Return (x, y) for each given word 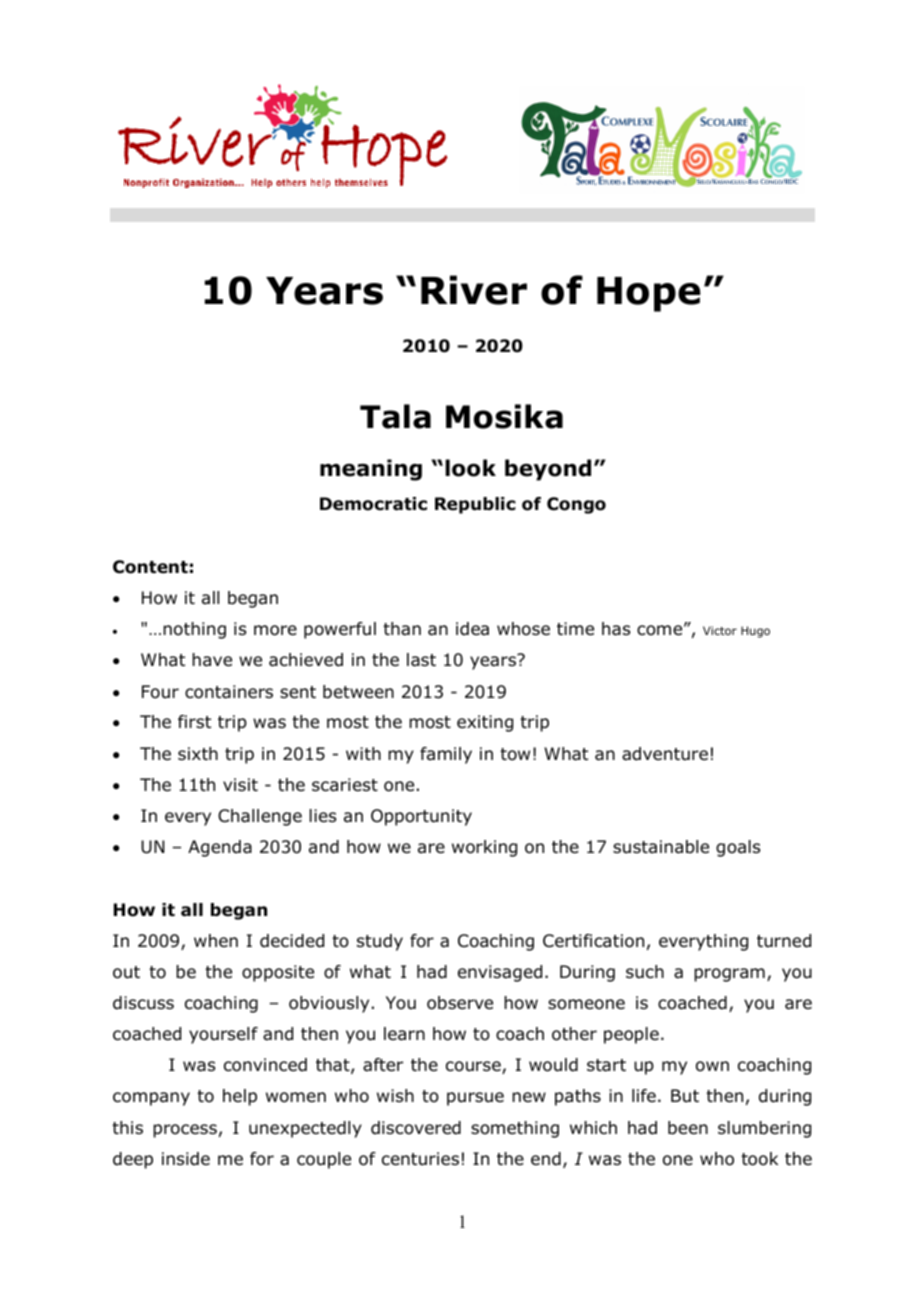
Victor (720, 630)
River (474, 290)
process (185, 1131)
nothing (194, 630)
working (484, 848)
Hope (649, 294)
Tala (395, 416)
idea (472, 629)
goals (738, 848)
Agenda (220, 848)
